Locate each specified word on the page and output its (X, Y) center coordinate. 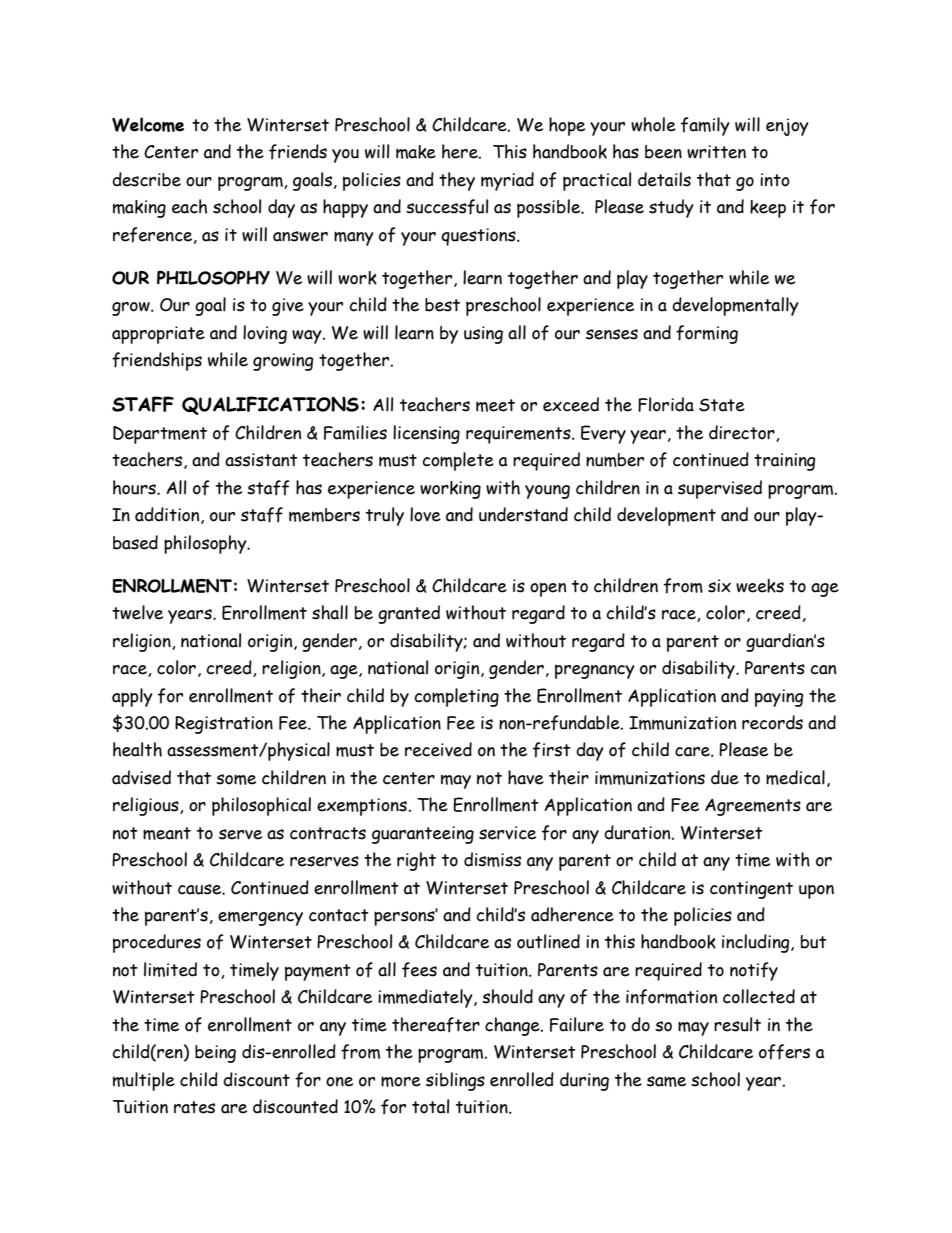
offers (784, 1052)
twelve (137, 612)
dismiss (492, 859)
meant (167, 833)
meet (495, 405)
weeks (760, 586)
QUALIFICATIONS (270, 405)
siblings (455, 1081)
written (716, 152)
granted (409, 614)
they (457, 181)
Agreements (753, 807)
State (722, 405)
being (215, 1054)
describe (146, 179)
